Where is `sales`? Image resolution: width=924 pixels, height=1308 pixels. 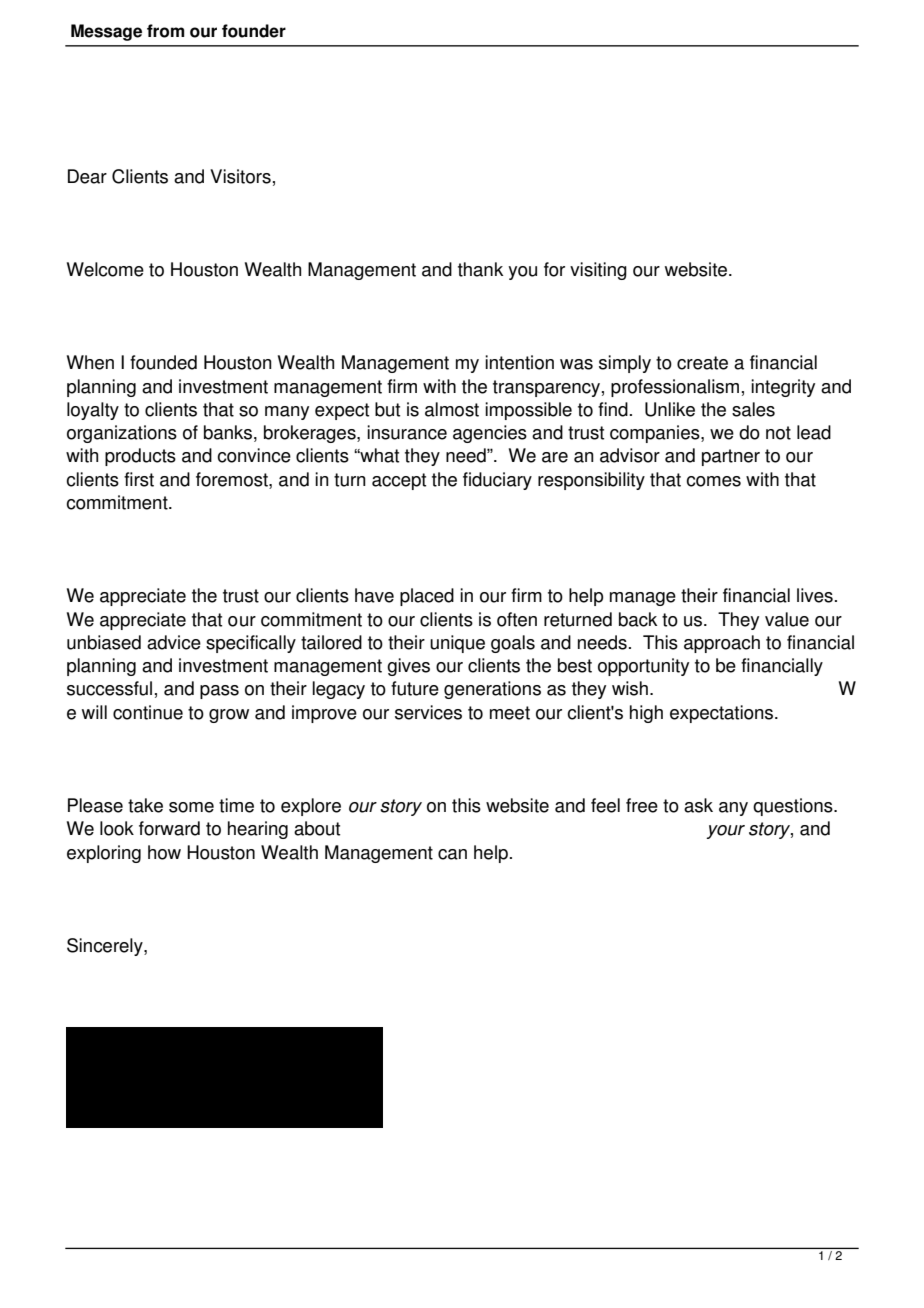 sales is located at coordinates (753, 409).
